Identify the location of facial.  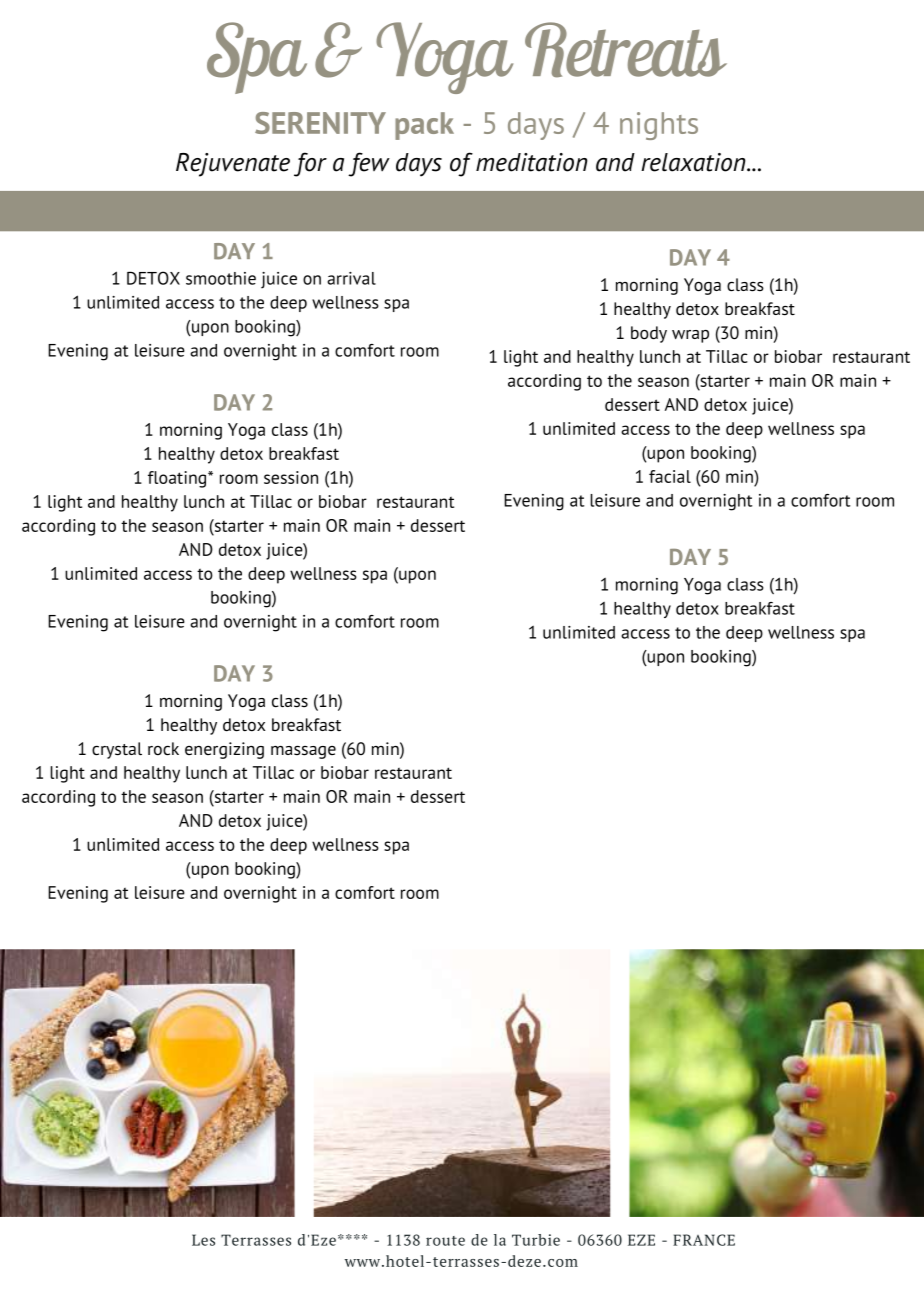
(670, 476).
